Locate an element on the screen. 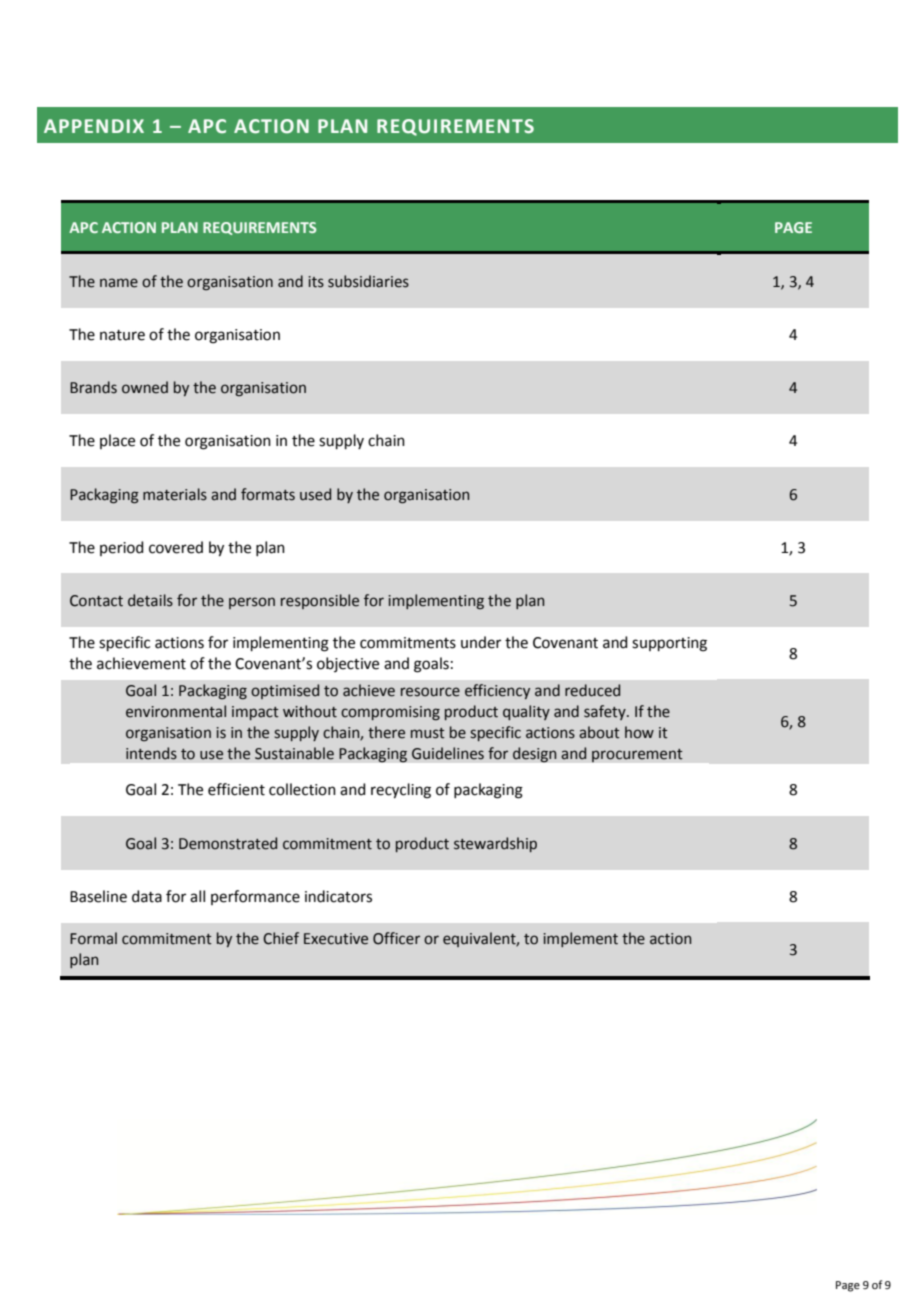 This screenshot has height=1308, width=924. its is located at coordinates (316, 282).
